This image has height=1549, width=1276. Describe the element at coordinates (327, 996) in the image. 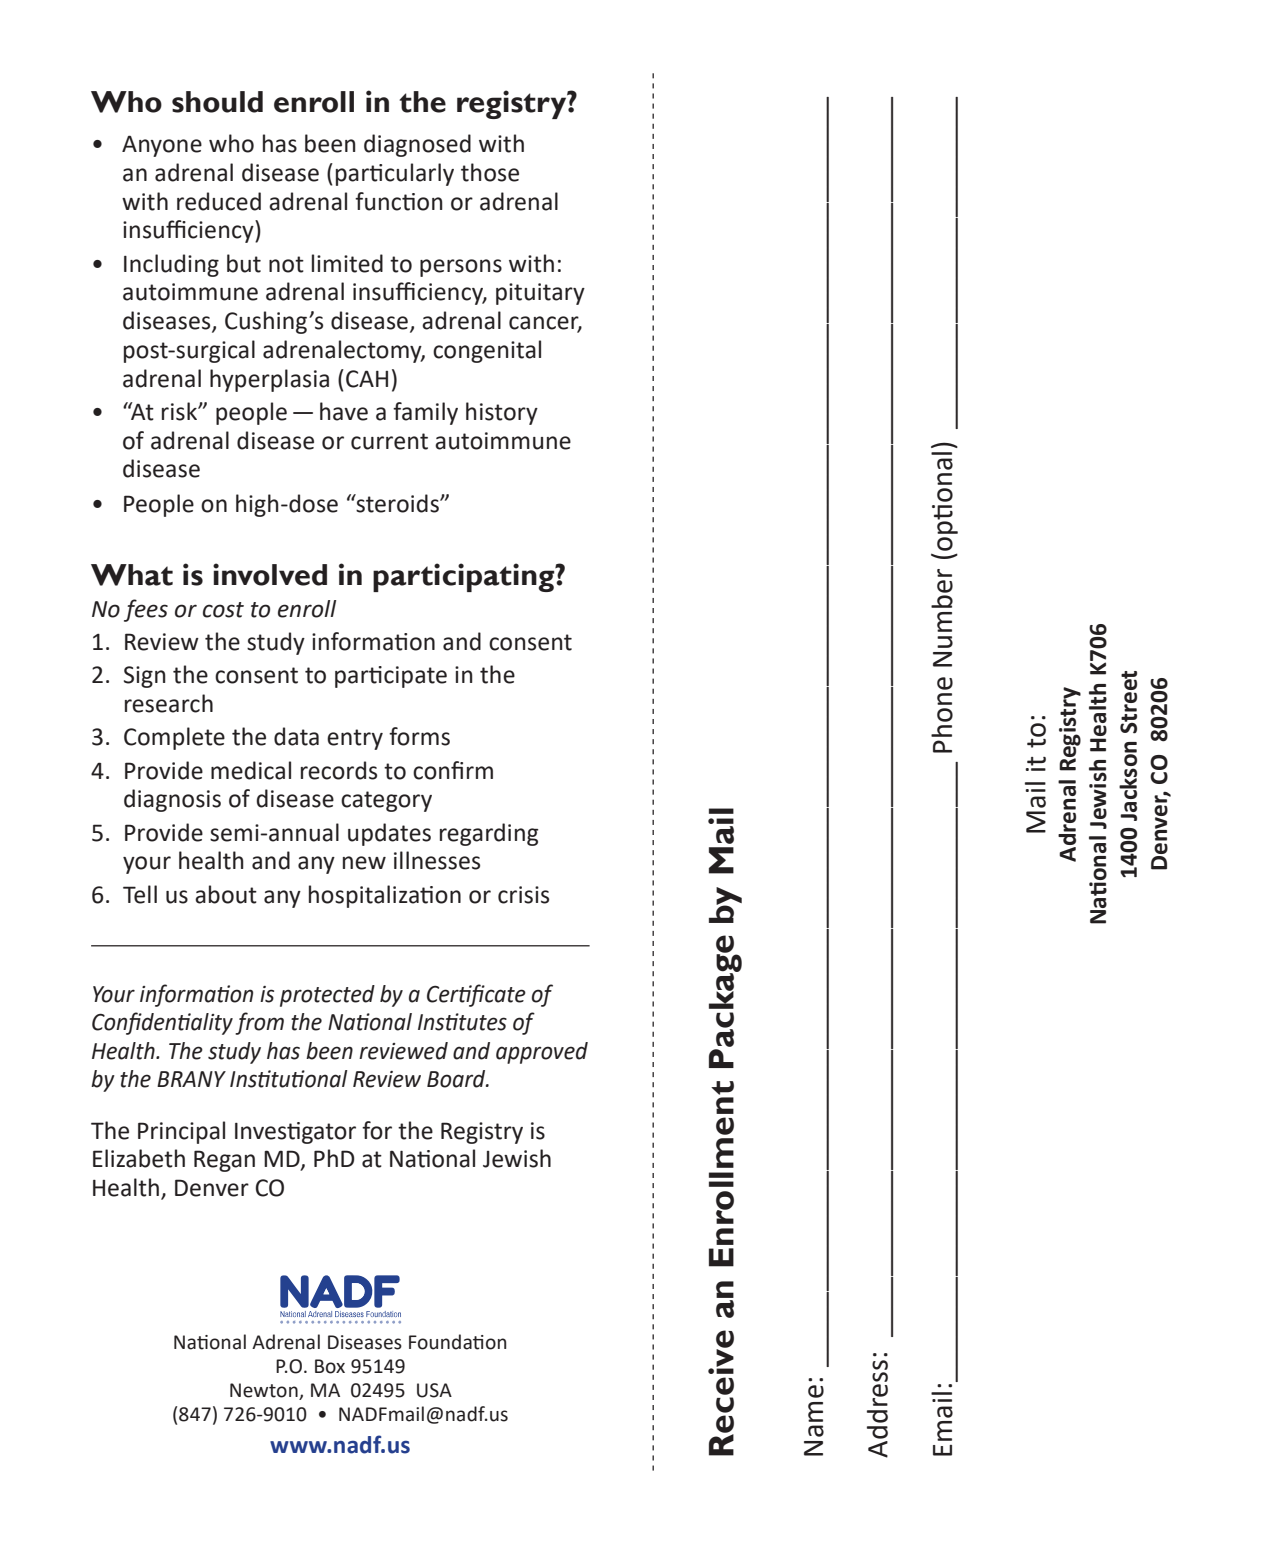

I see `protected` at that location.
